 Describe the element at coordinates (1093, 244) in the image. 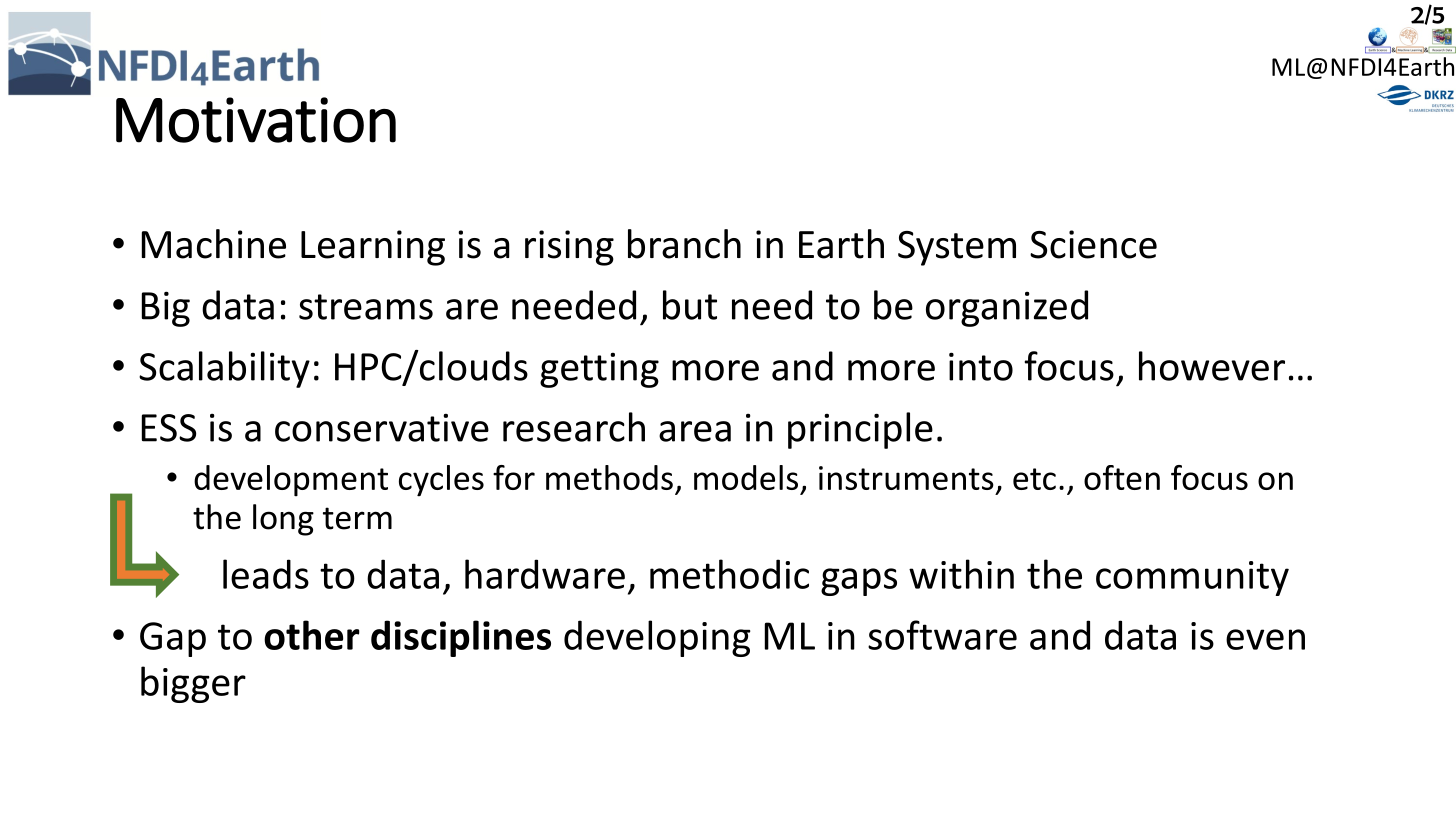

I see `Science` at that location.
